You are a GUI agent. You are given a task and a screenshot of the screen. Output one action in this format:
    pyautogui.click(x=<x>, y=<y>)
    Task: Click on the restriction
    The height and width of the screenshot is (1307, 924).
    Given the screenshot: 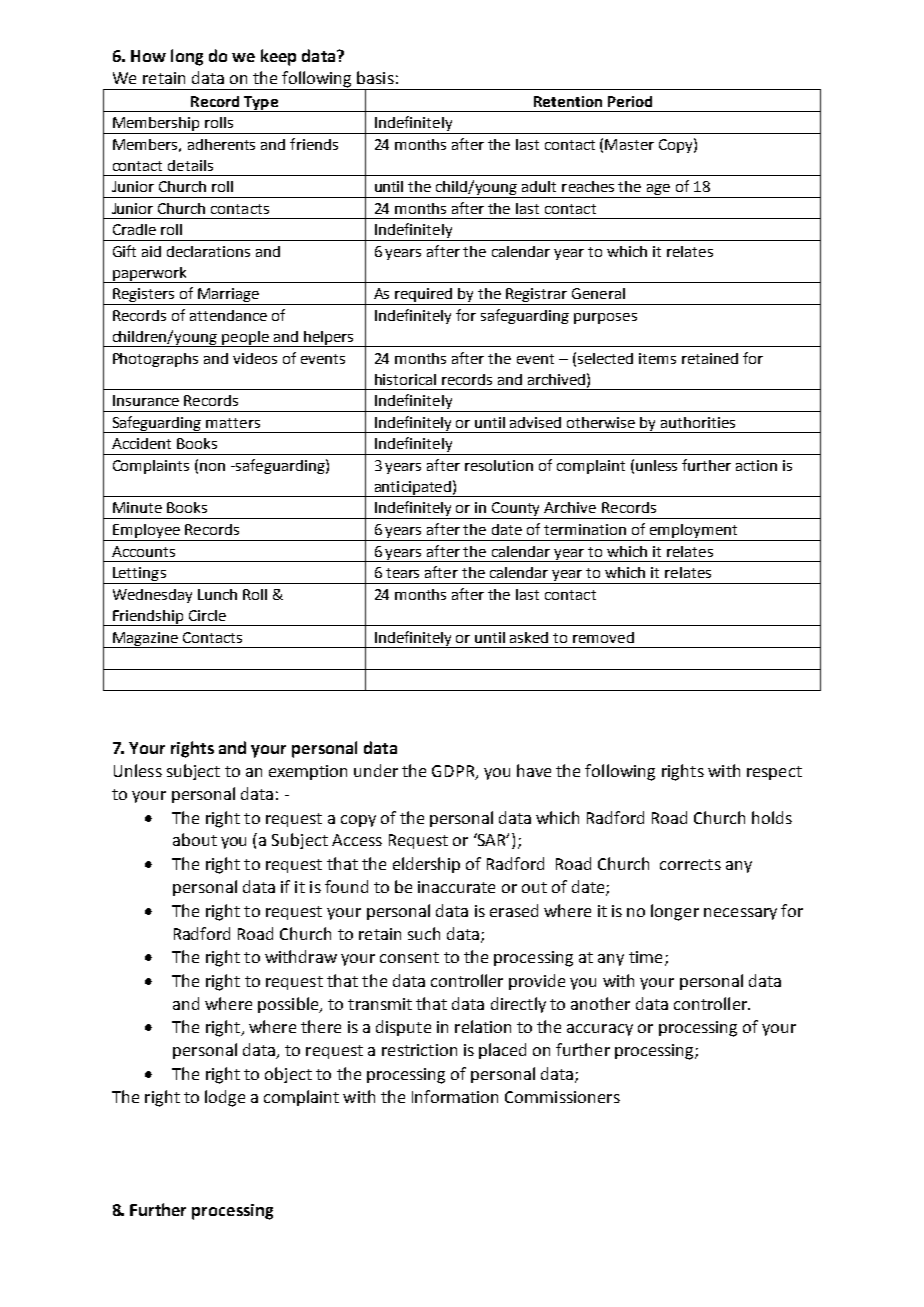 What is the action you would take?
    pyautogui.click(x=419, y=1050)
